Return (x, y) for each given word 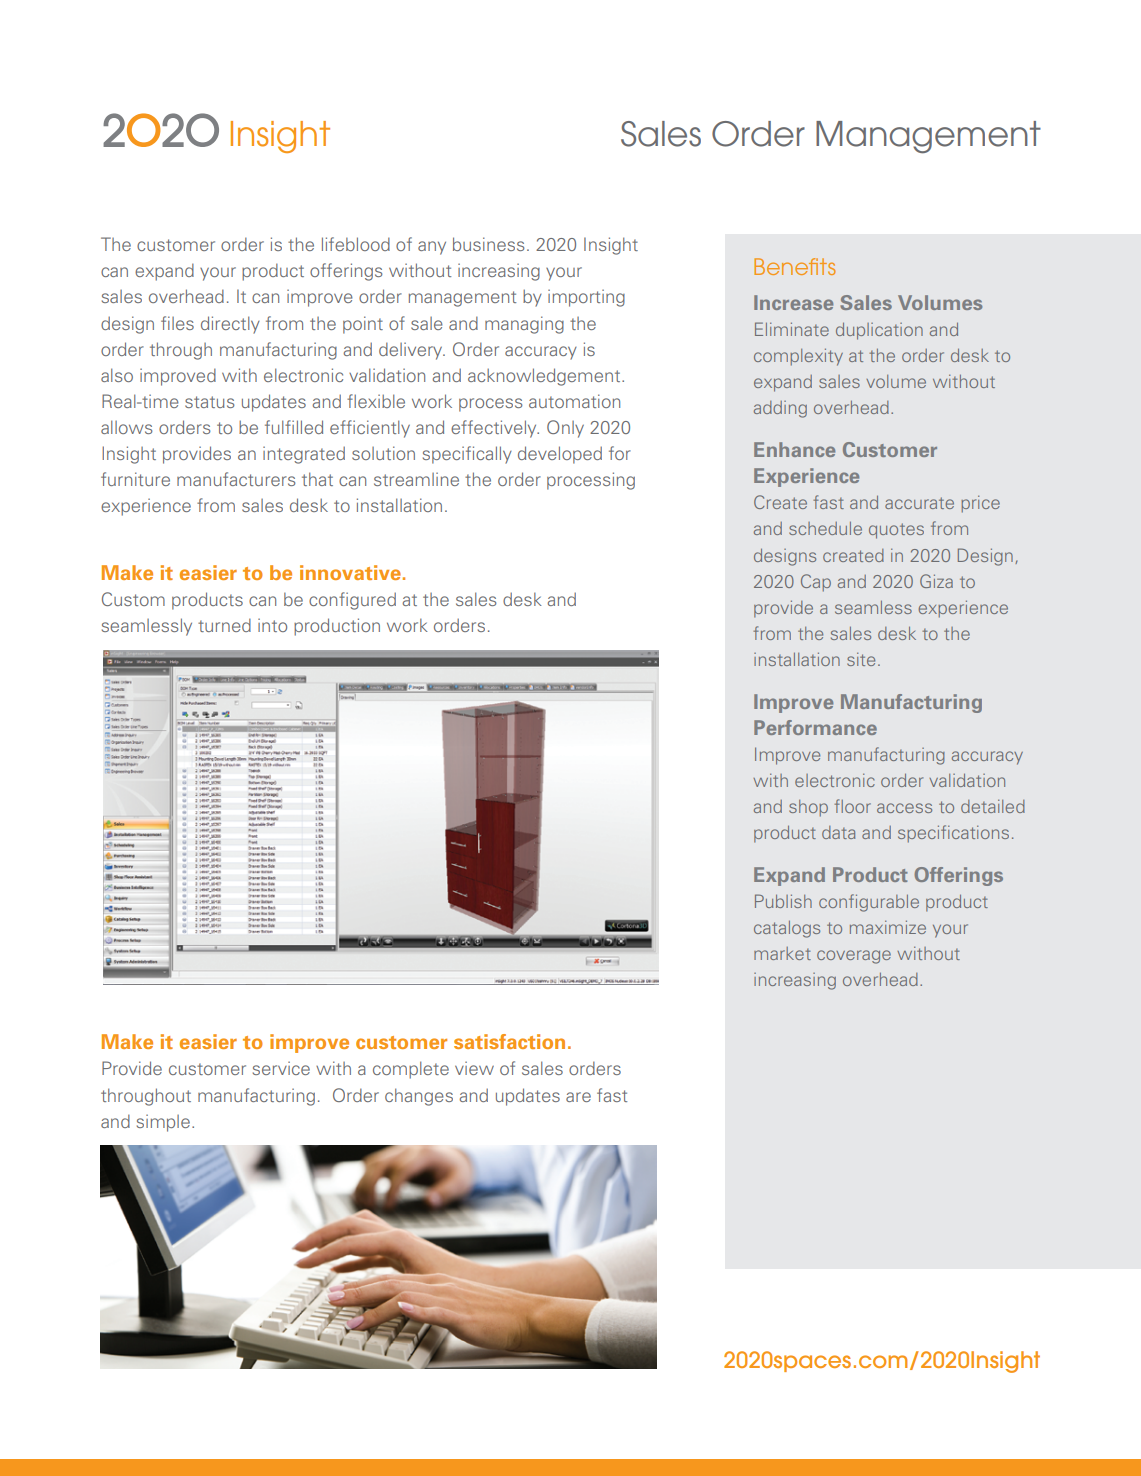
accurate (919, 503)
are (578, 1097)
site (861, 659)
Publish (783, 901)
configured (352, 601)
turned (224, 625)
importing (586, 298)
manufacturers (236, 479)
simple (163, 1123)
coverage (854, 957)
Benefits (795, 266)
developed (560, 455)
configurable (869, 903)
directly (230, 325)
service (281, 1068)
